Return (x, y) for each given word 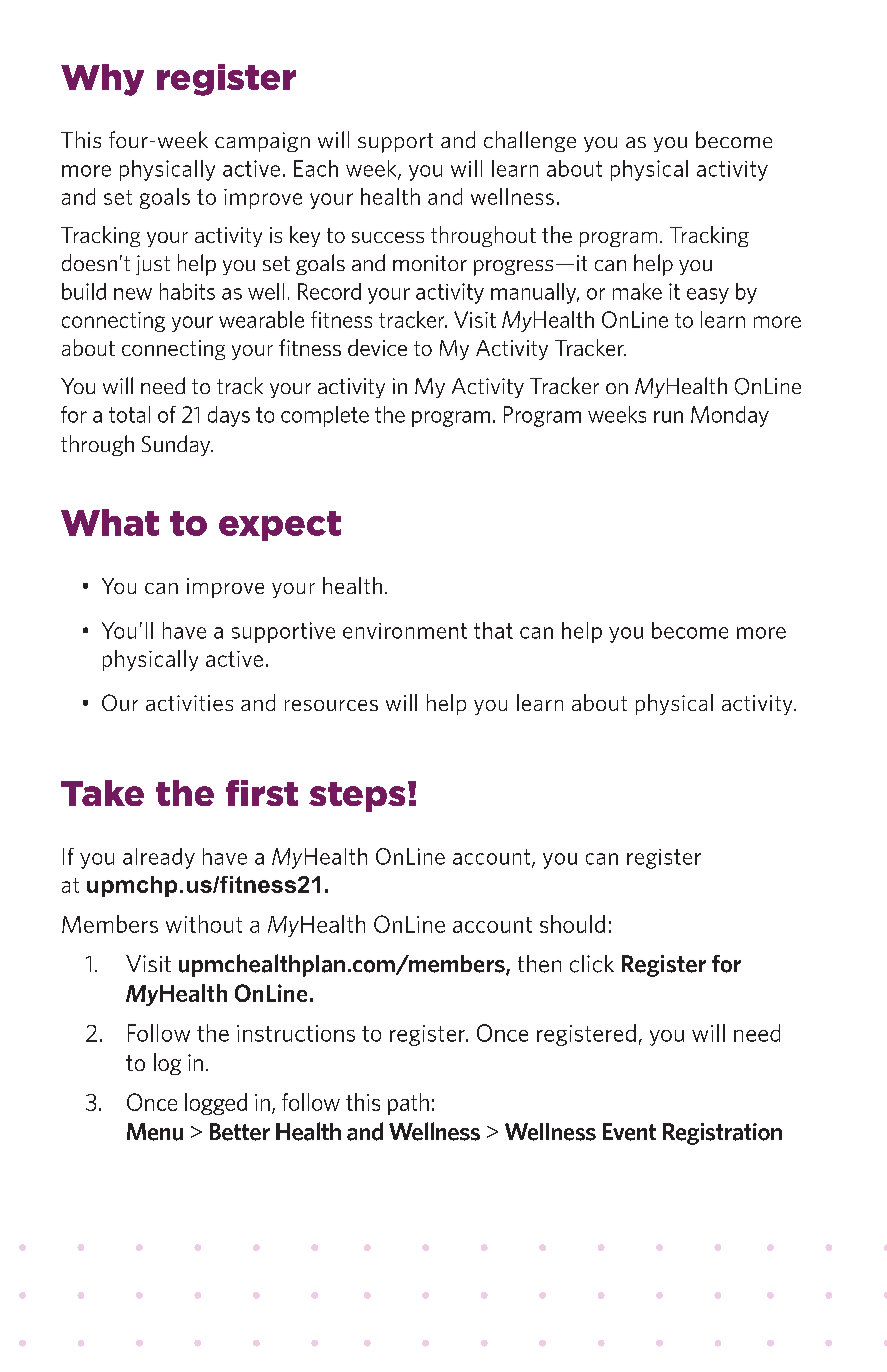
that (493, 630)
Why (102, 80)
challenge (530, 141)
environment (405, 631)
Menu (155, 1132)
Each (316, 168)
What (110, 522)
